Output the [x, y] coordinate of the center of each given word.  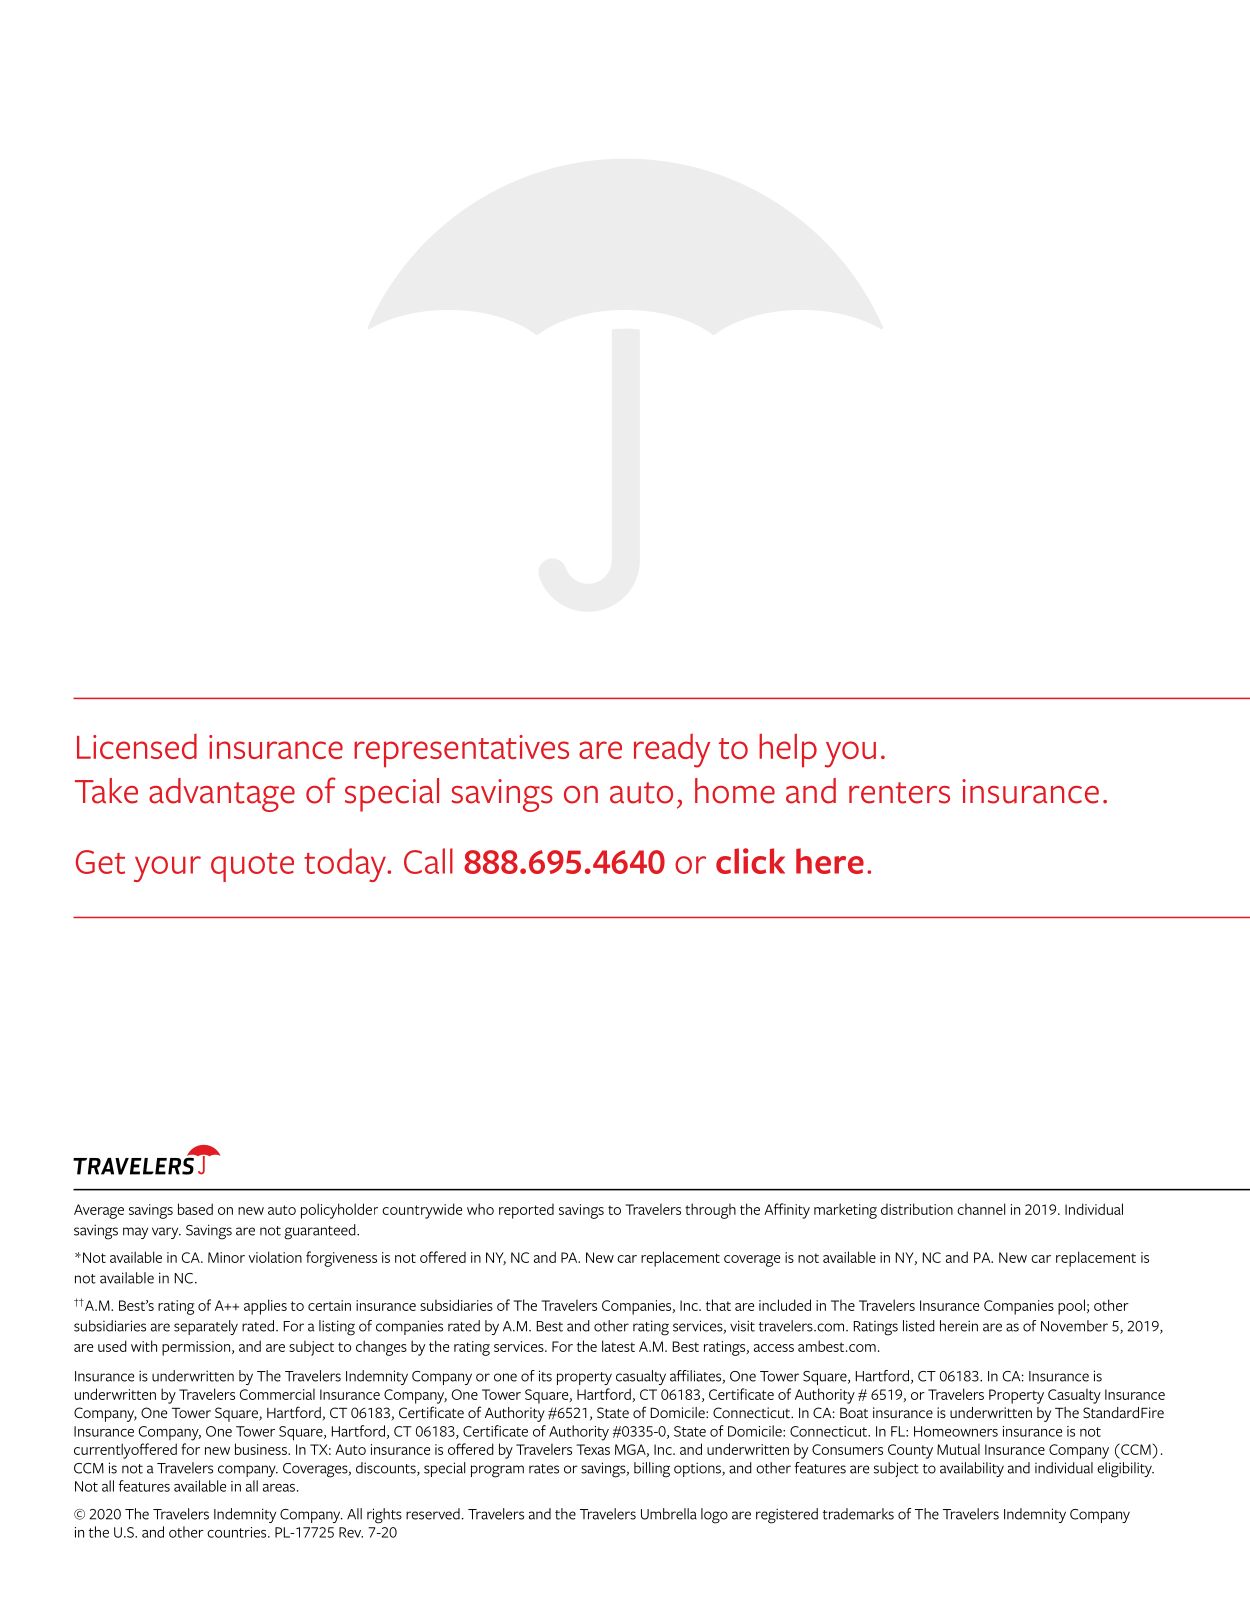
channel [981, 1209]
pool [1071, 1307]
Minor [226, 1257]
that [718, 1305]
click [750, 861]
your [167, 869]
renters [899, 793]
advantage [222, 795]
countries [238, 1532]
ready [672, 750]
